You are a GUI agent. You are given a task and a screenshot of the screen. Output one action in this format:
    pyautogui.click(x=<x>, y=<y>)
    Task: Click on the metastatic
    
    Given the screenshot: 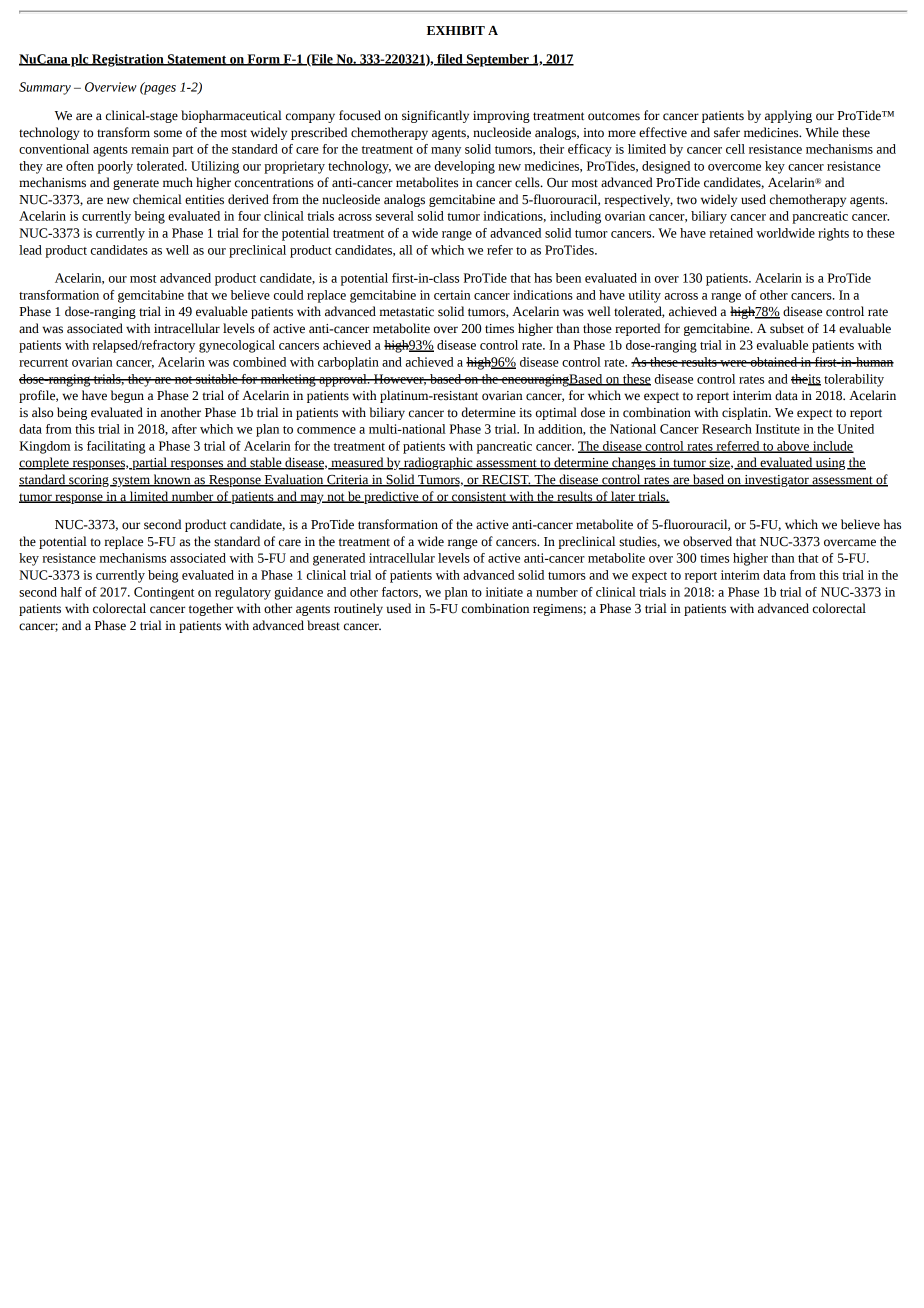 What is the action you would take?
    pyautogui.click(x=407, y=312)
